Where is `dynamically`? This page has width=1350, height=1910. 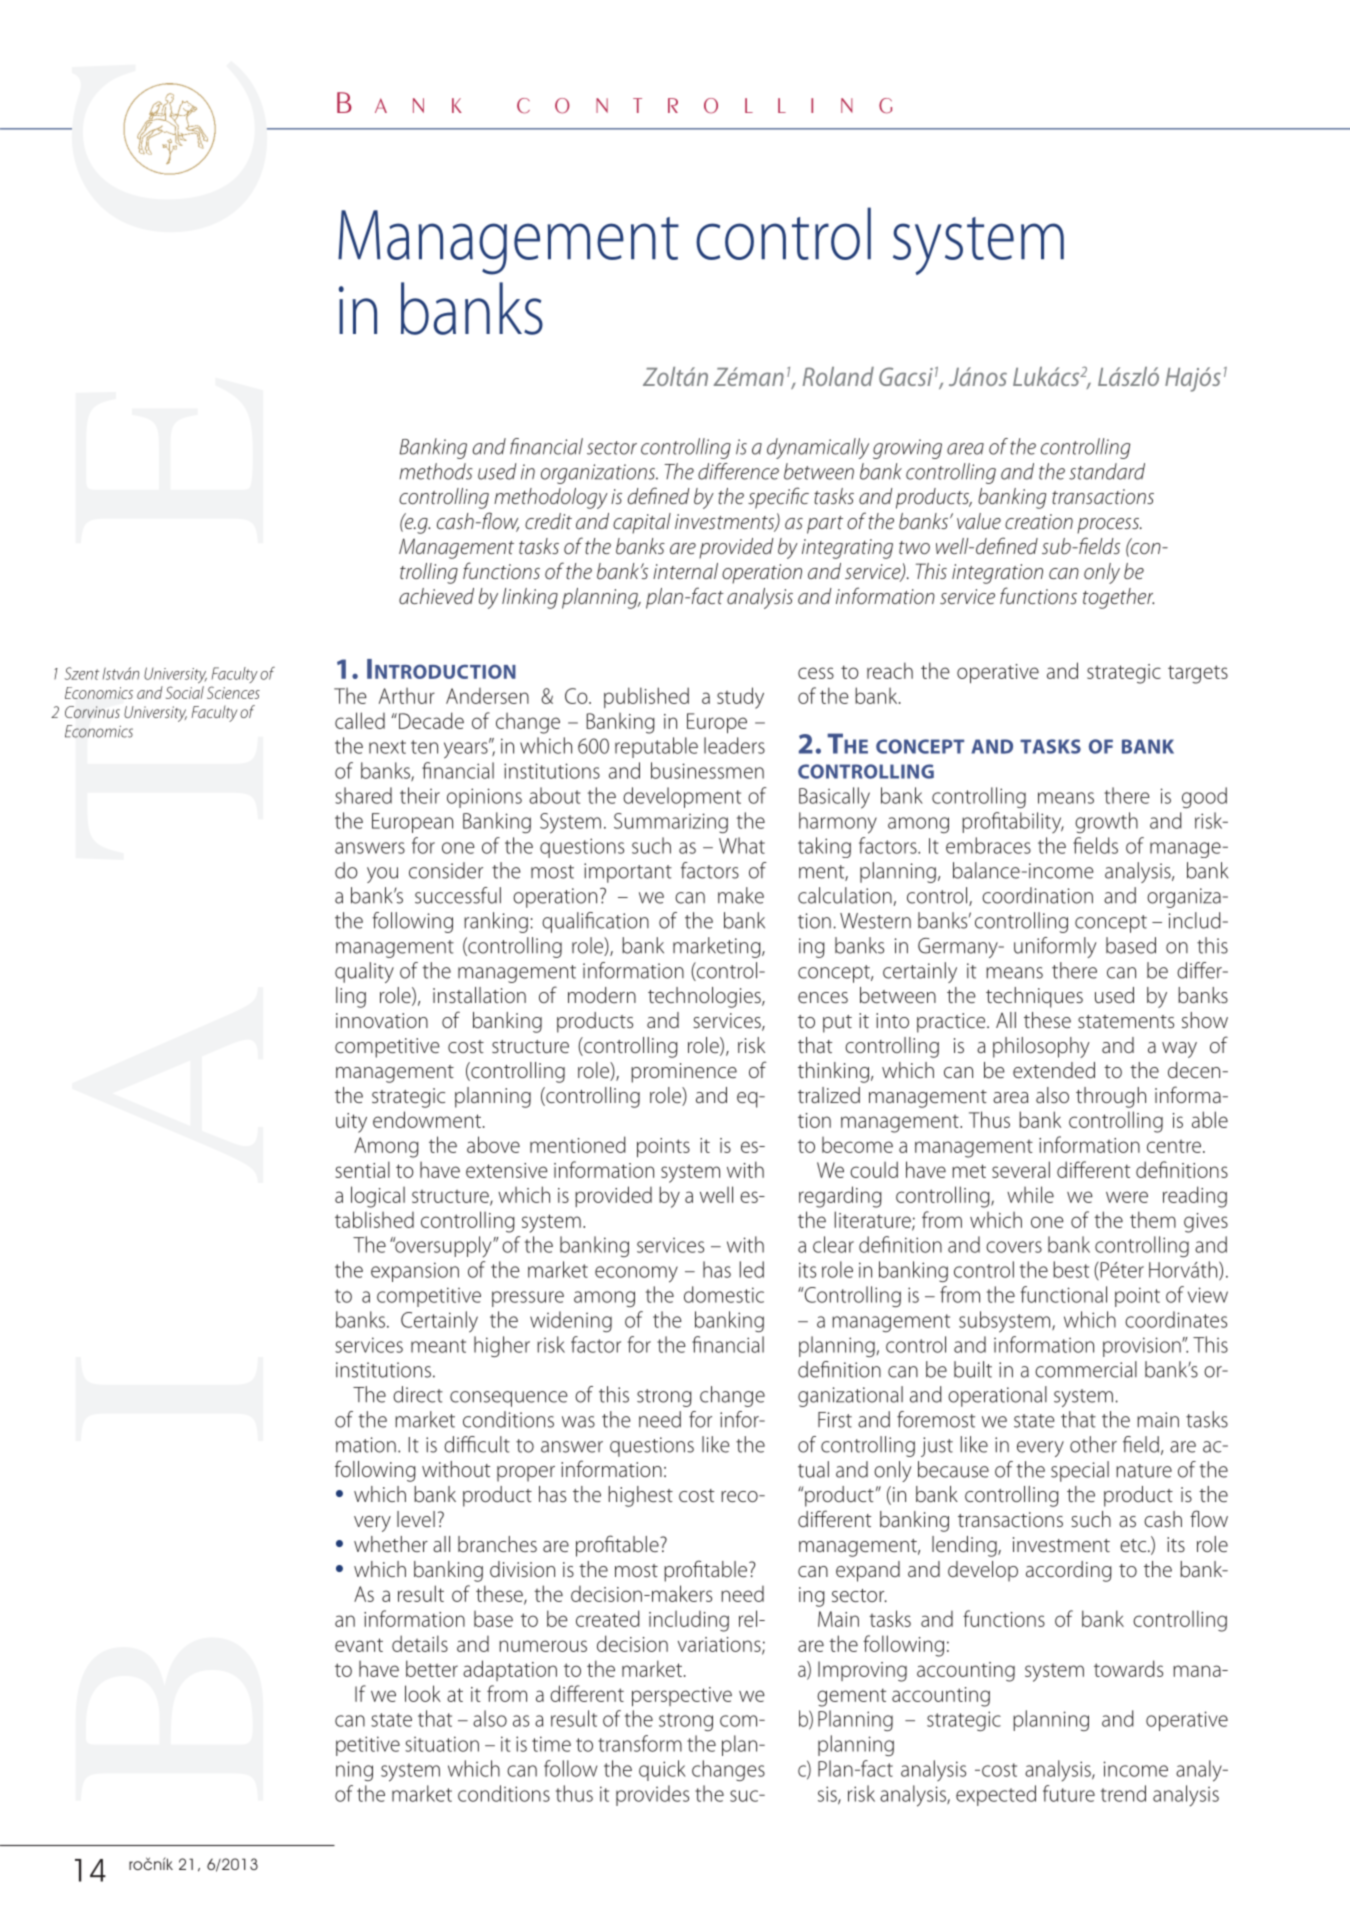
dynamically is located at coordinates (818, 448).
